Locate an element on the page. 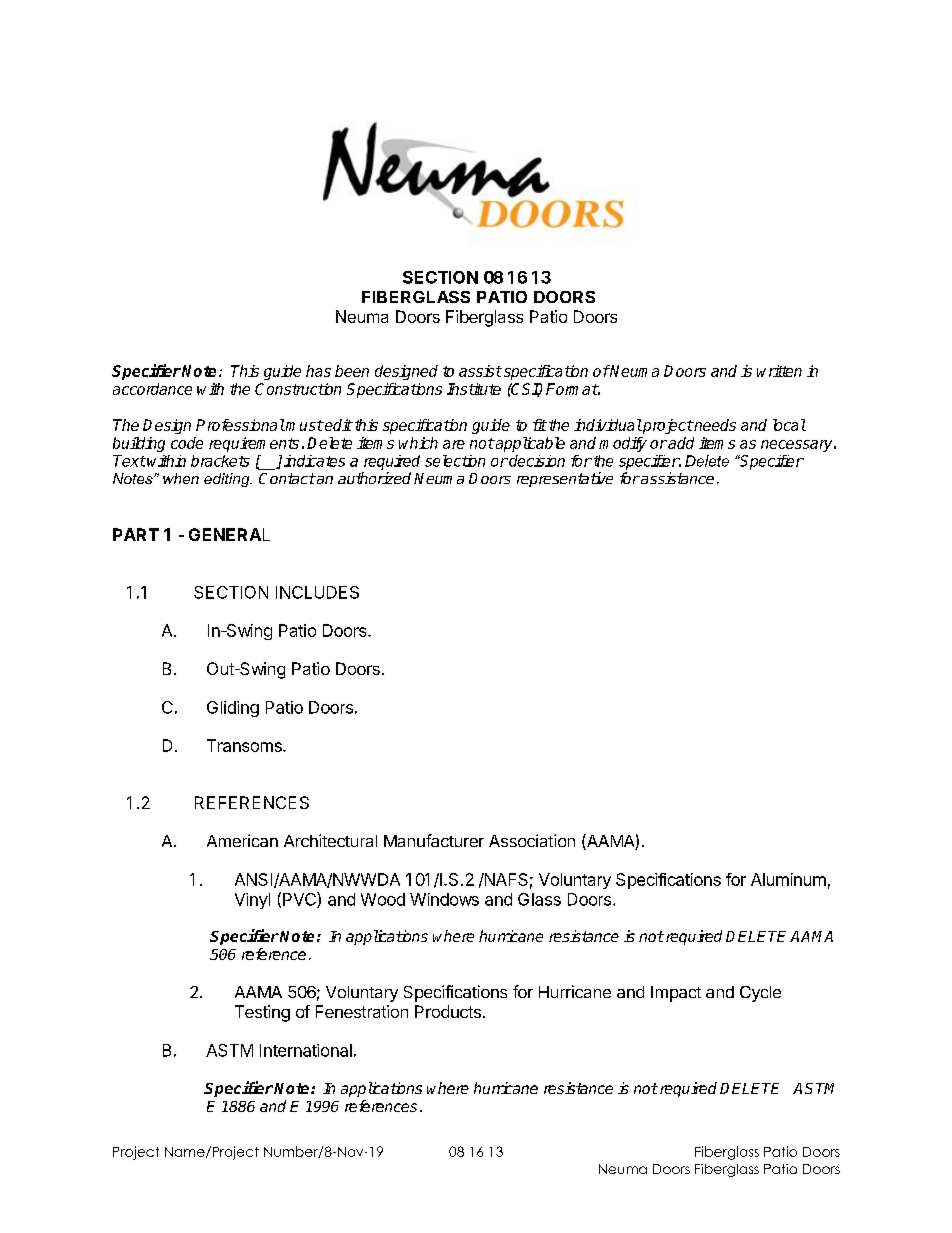 The height and width of the page is (1233, 952). Gliding is located at coordinates (233, 709).
